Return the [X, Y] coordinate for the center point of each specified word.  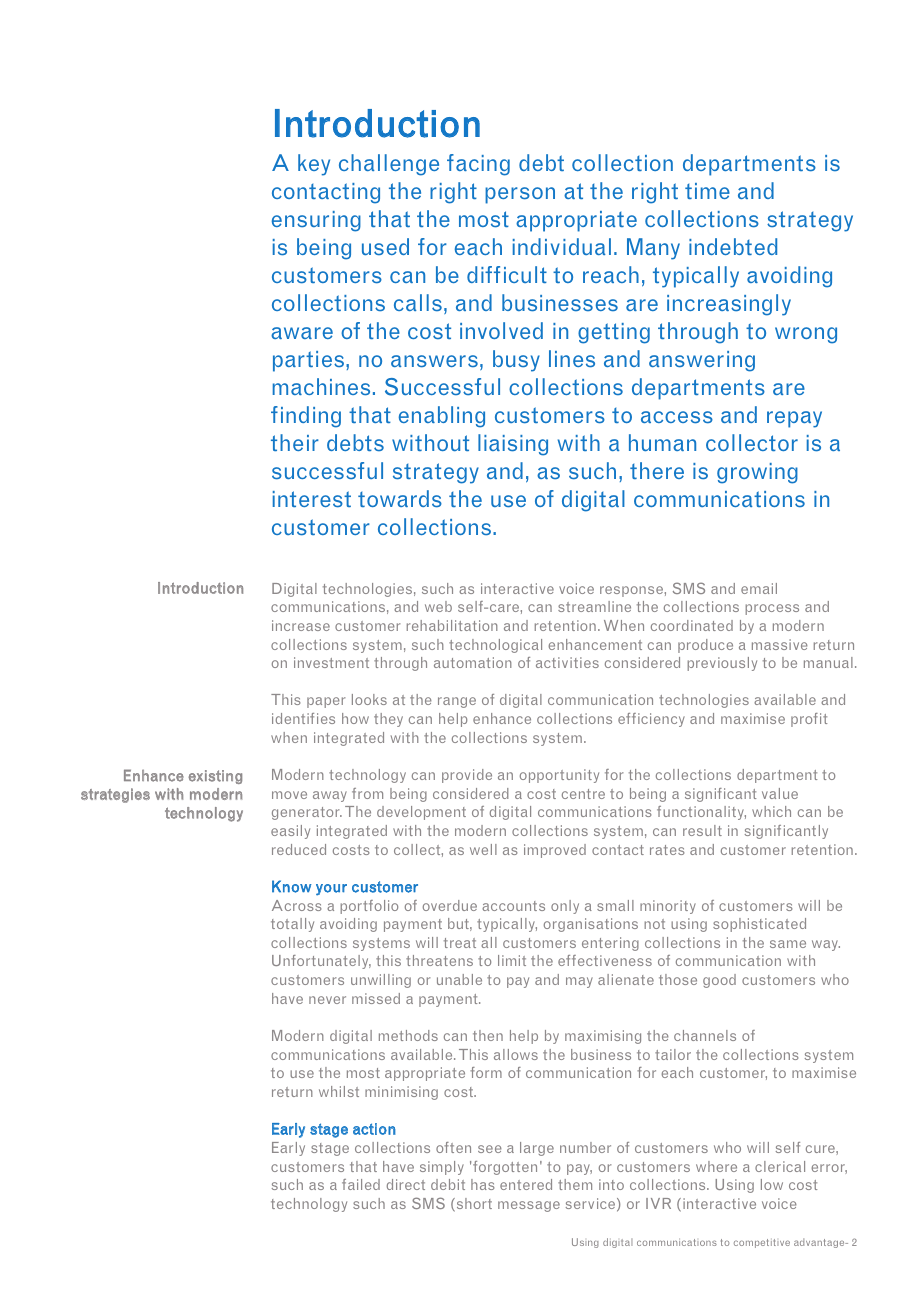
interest [312, 499]
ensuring [316, 221]
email [759, 588]
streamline [594, 606]
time [707, 191]
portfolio [369, 907]
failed [361, 1184]
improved [555, 851]
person [520, 195]
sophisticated [759, 925]
